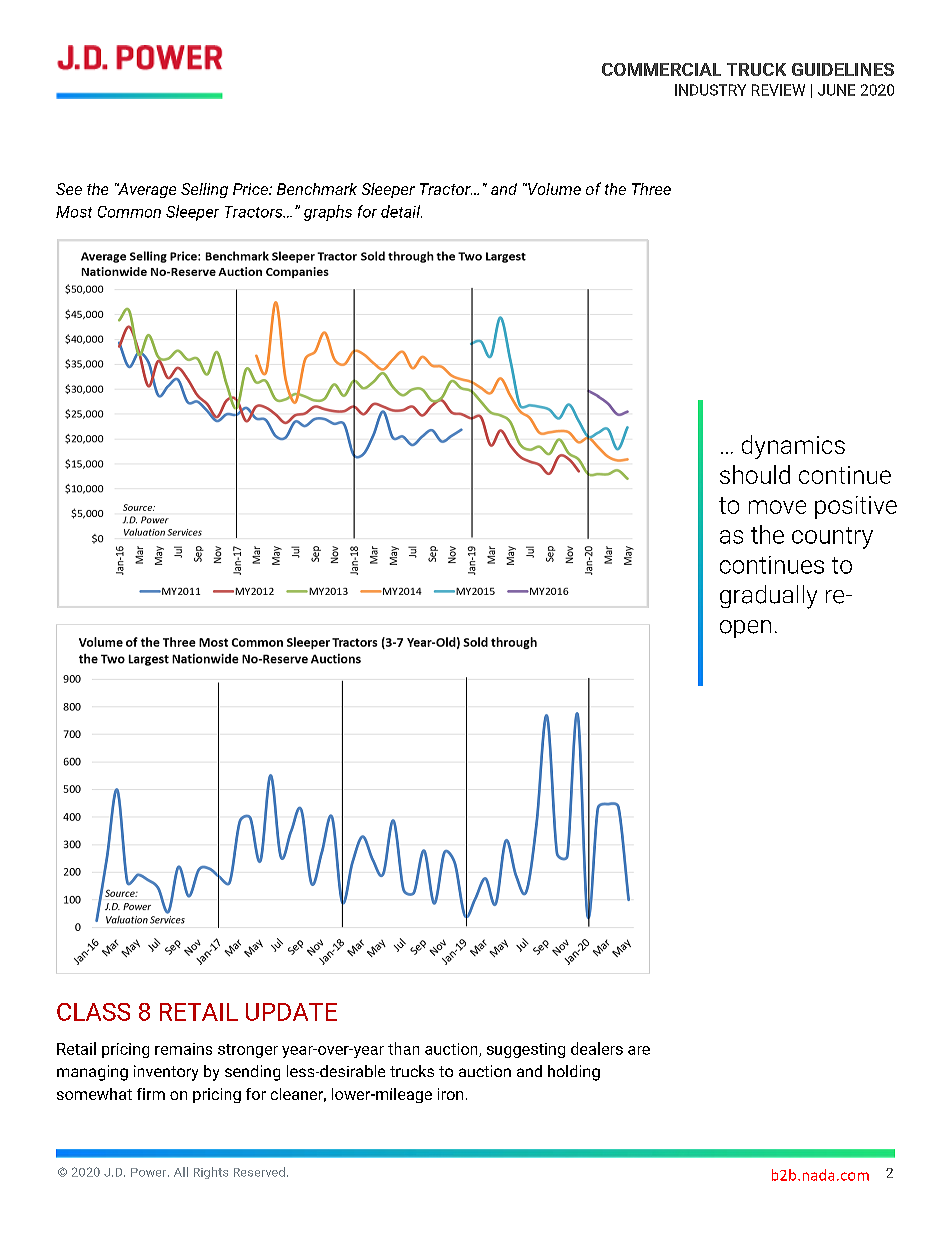 The image size is (952, 1233). I want to click on detail, so click(401, 211).
